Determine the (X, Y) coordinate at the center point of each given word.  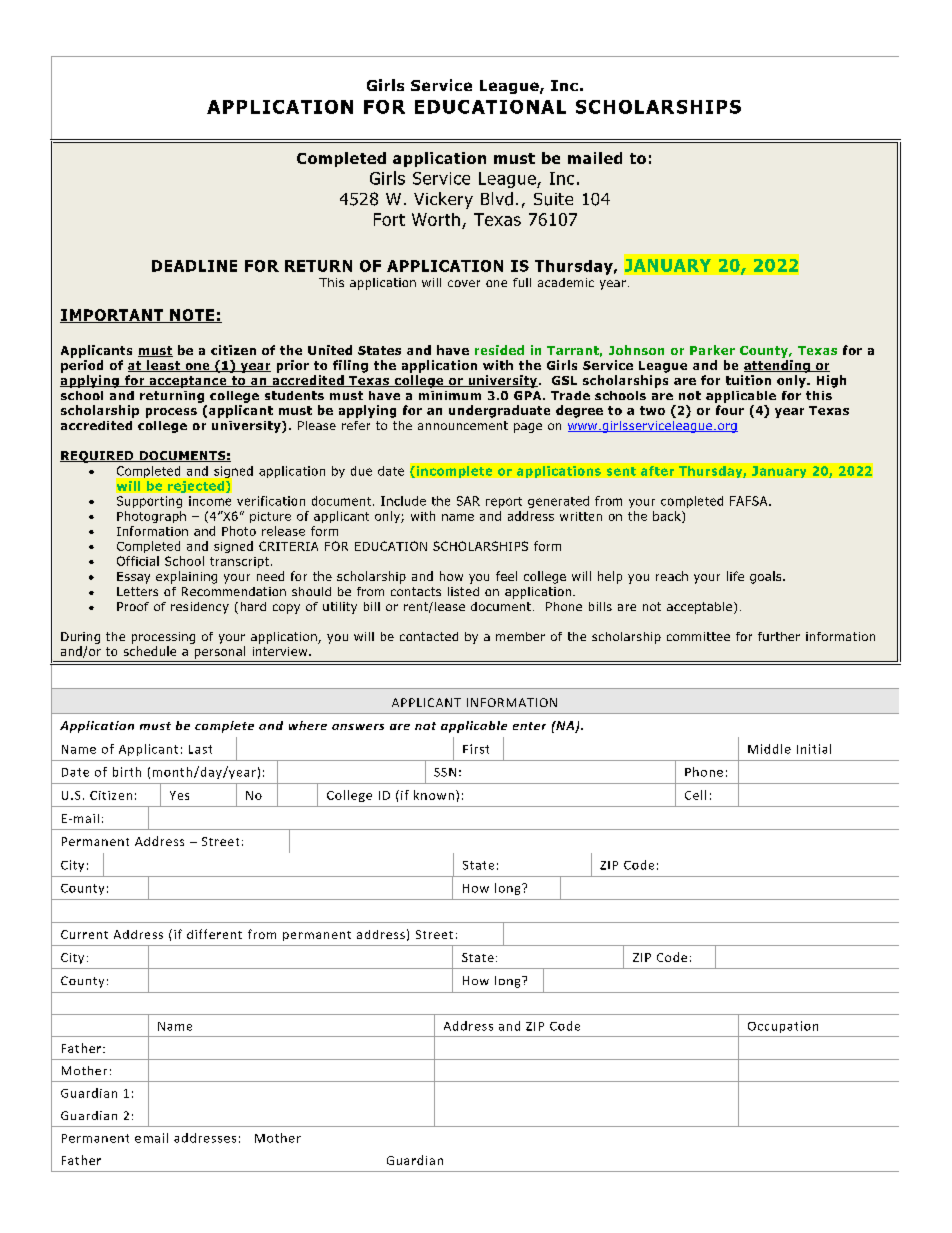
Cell (695, 795)
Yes (179, 795)
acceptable (699, 608)
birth (127, 772)
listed (463, 591)
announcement (463, 425)
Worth (436, 219)
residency (200, 608)
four (730, 410)
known (434, 795)
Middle (769, 749)
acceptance (188, 382)
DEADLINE (194, 266)
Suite (553, 199)
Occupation (783, 1027)
